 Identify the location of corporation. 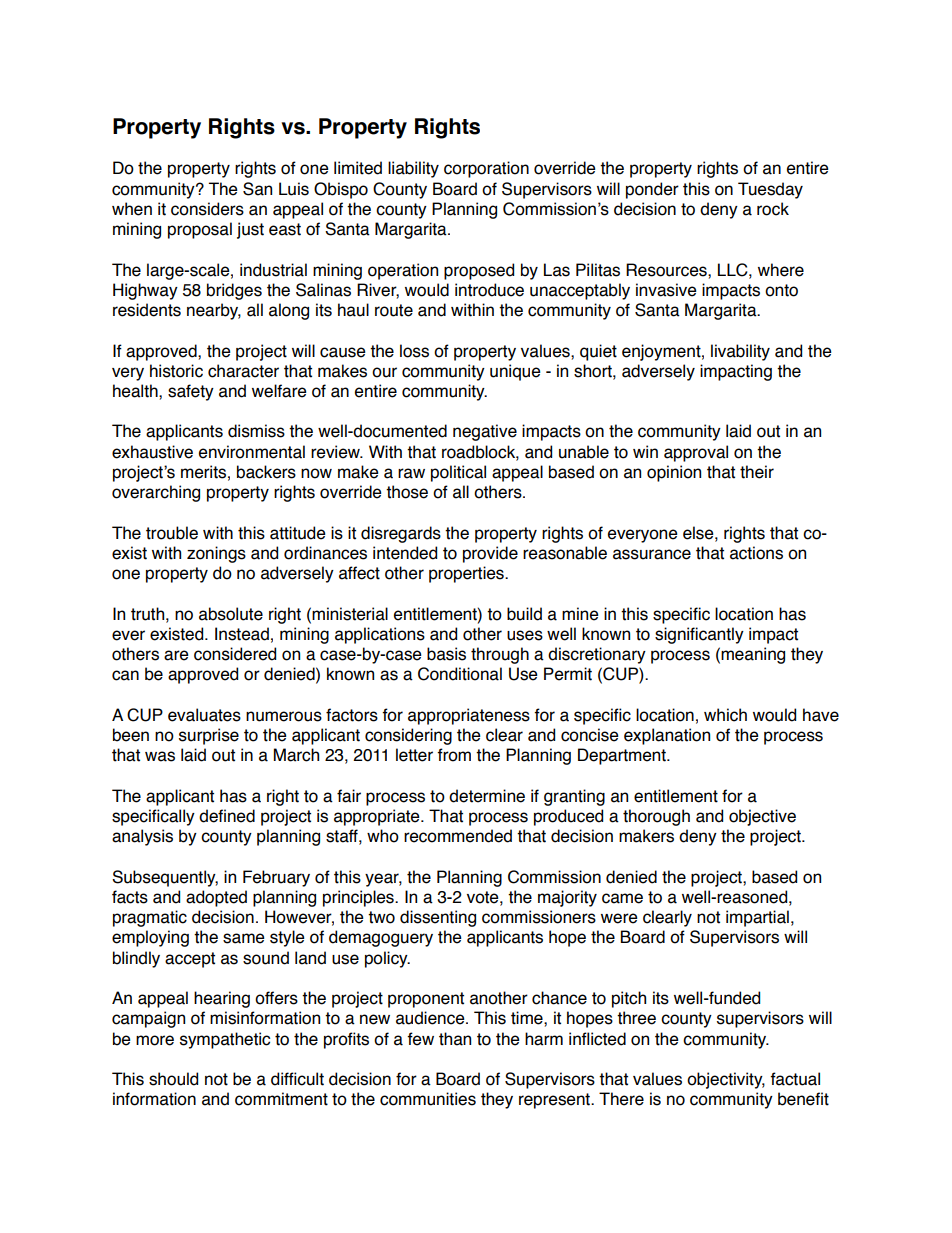
(486, 169).
